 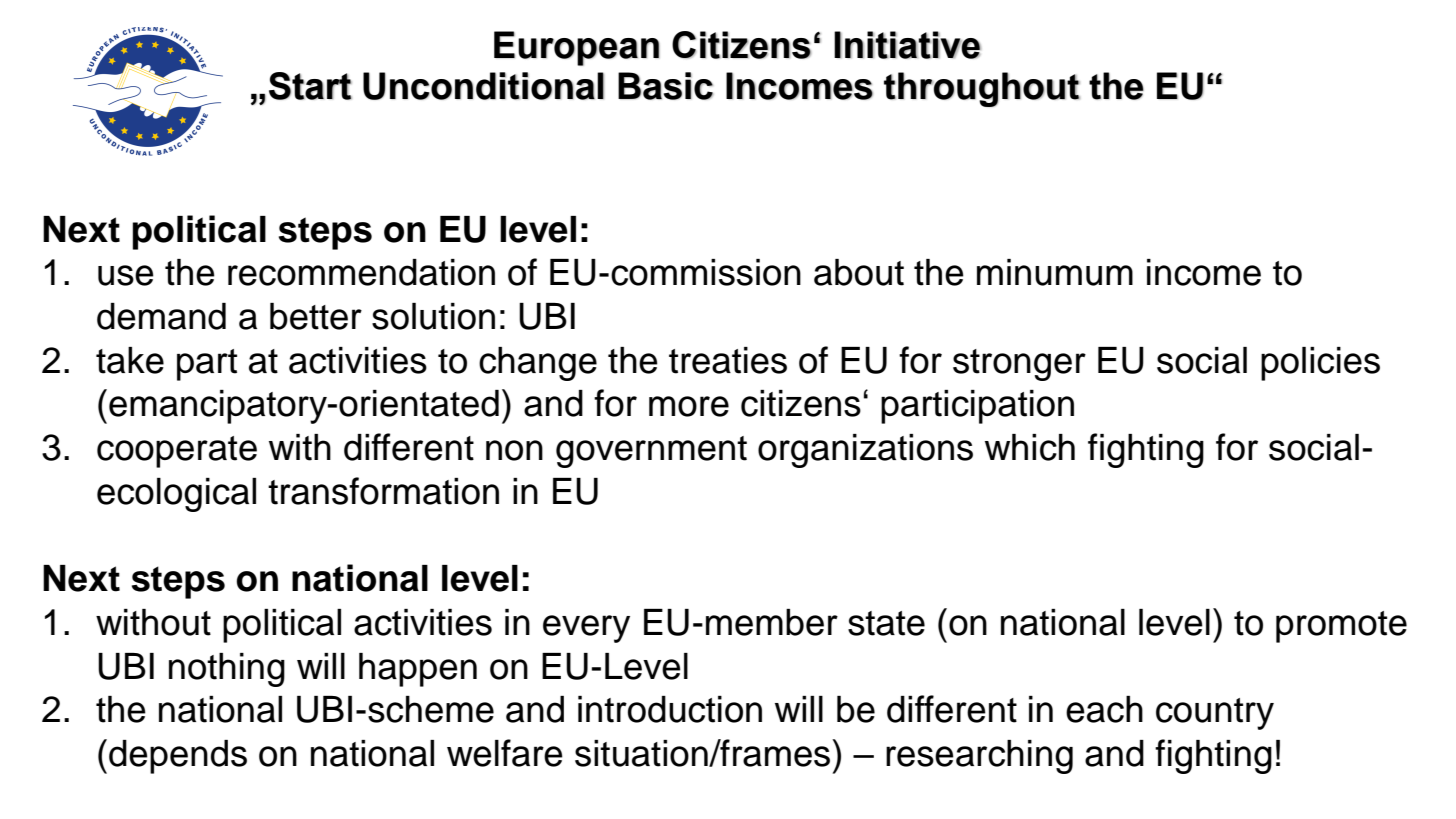 What do you see at coordinates (670, 709) in the screenshot?
I see `introduction` at bounding box center [670, 709].
